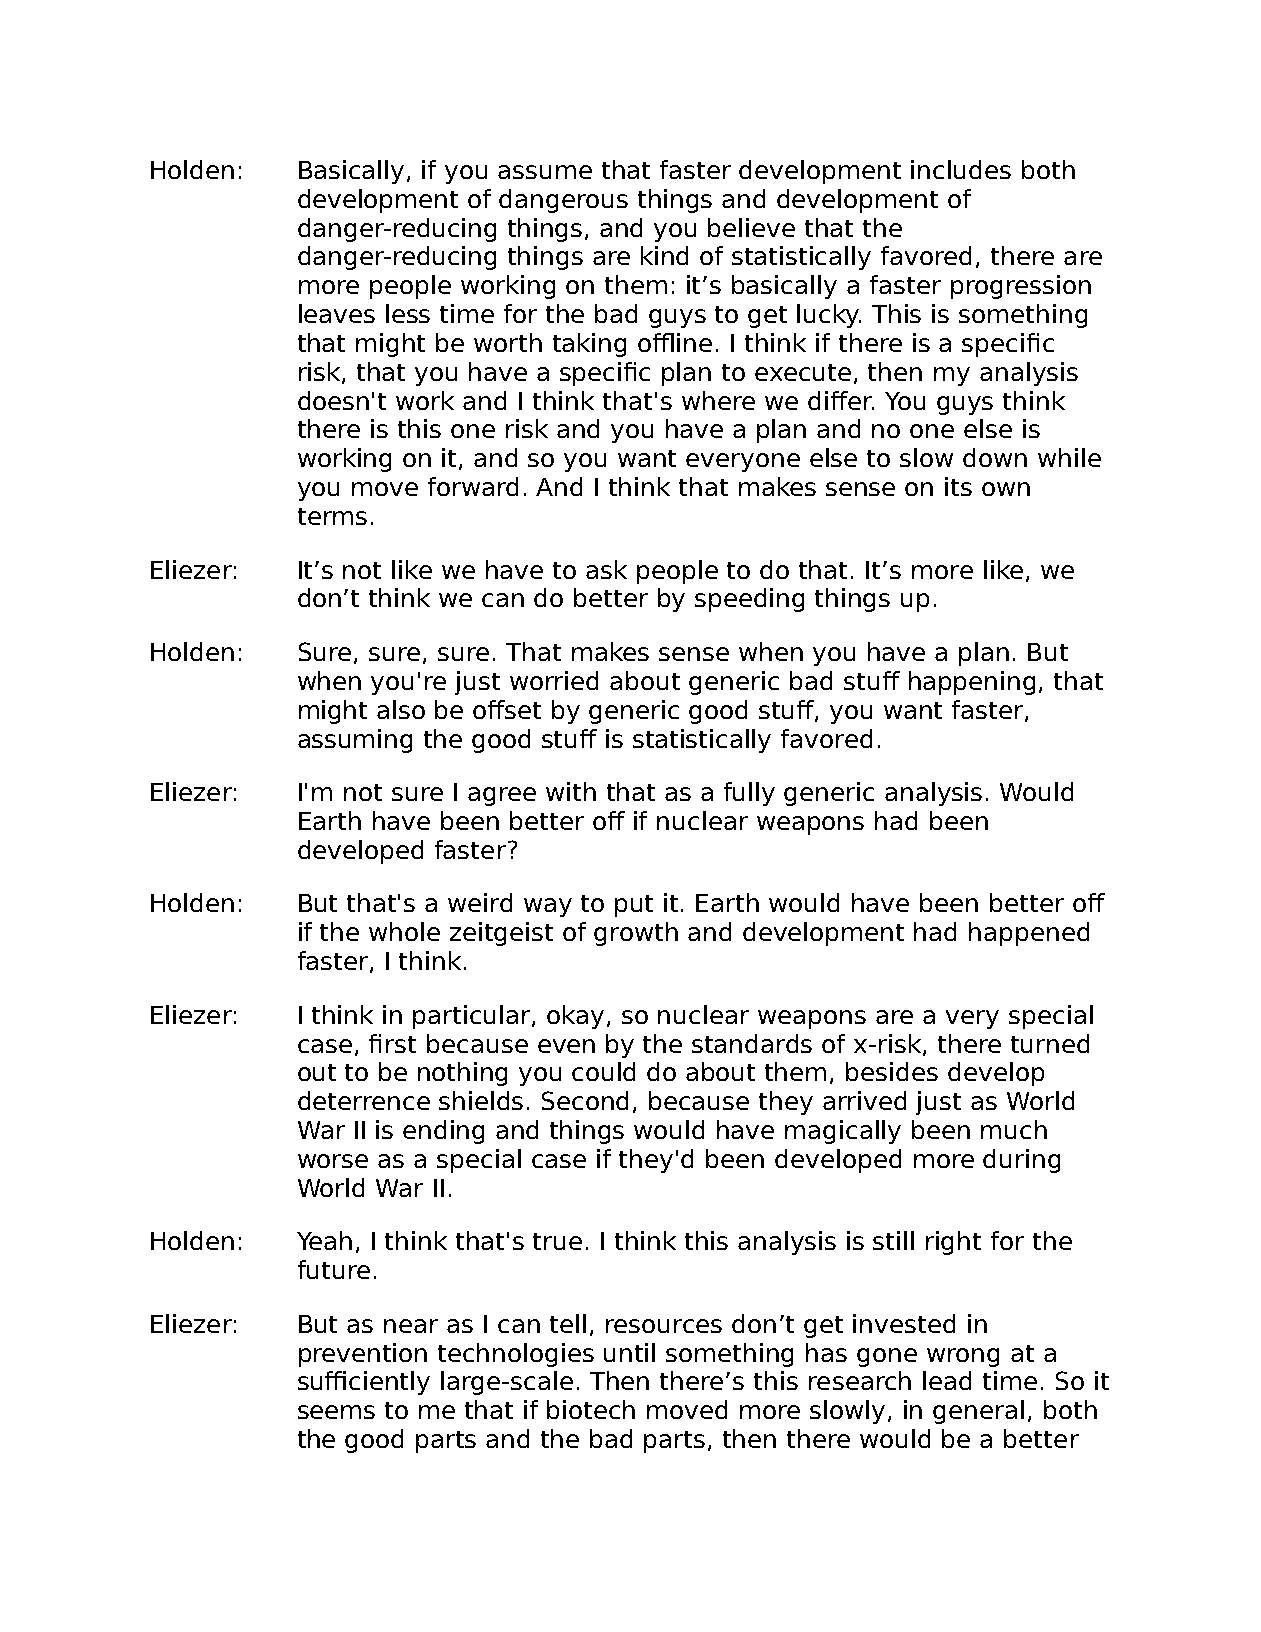 The width and height of the page is (1261, 1632). Describe the element at coordinates (634, 906) in the page. I see `put` at that location.
